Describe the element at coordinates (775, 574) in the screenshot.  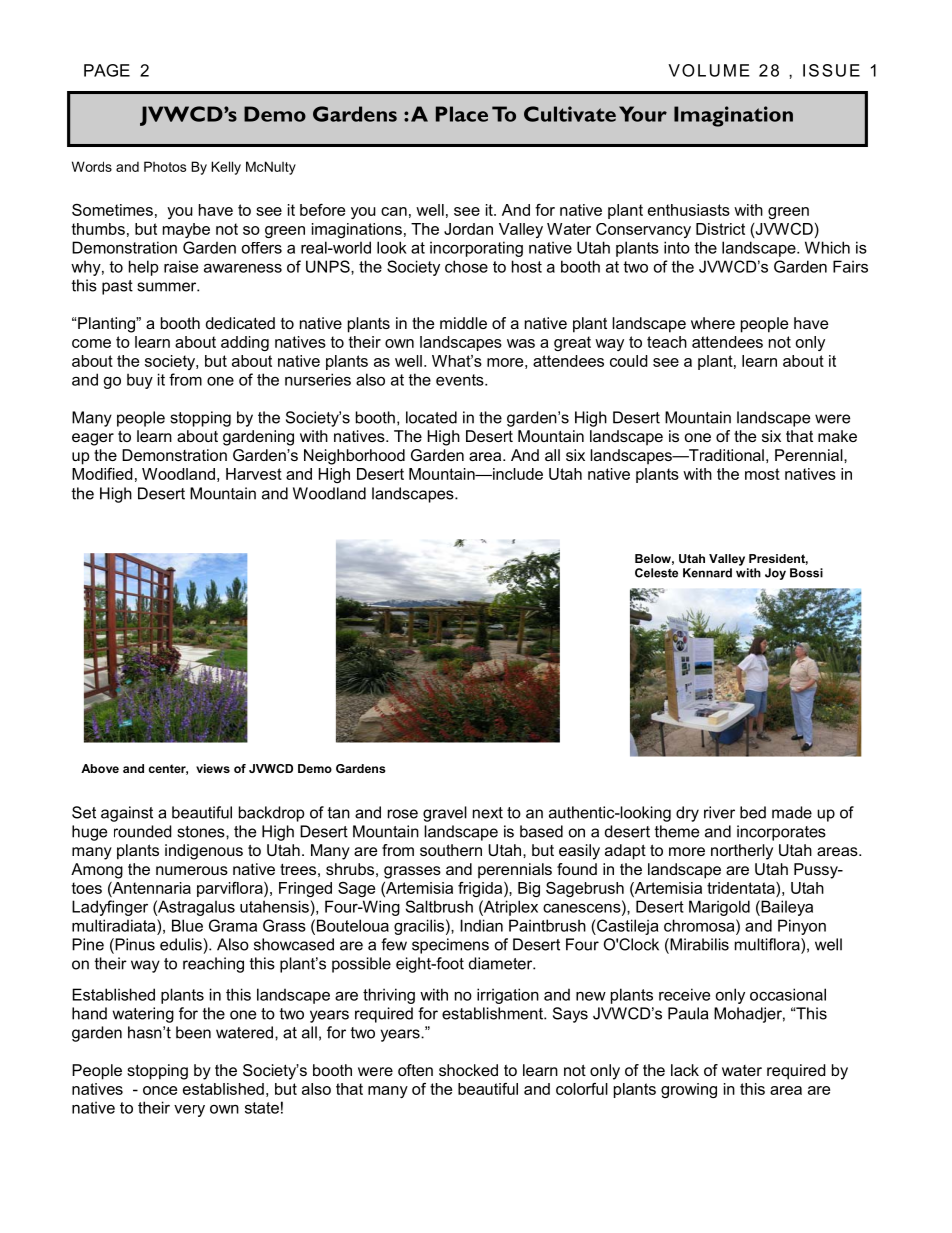
I see `Joy` at that location.
